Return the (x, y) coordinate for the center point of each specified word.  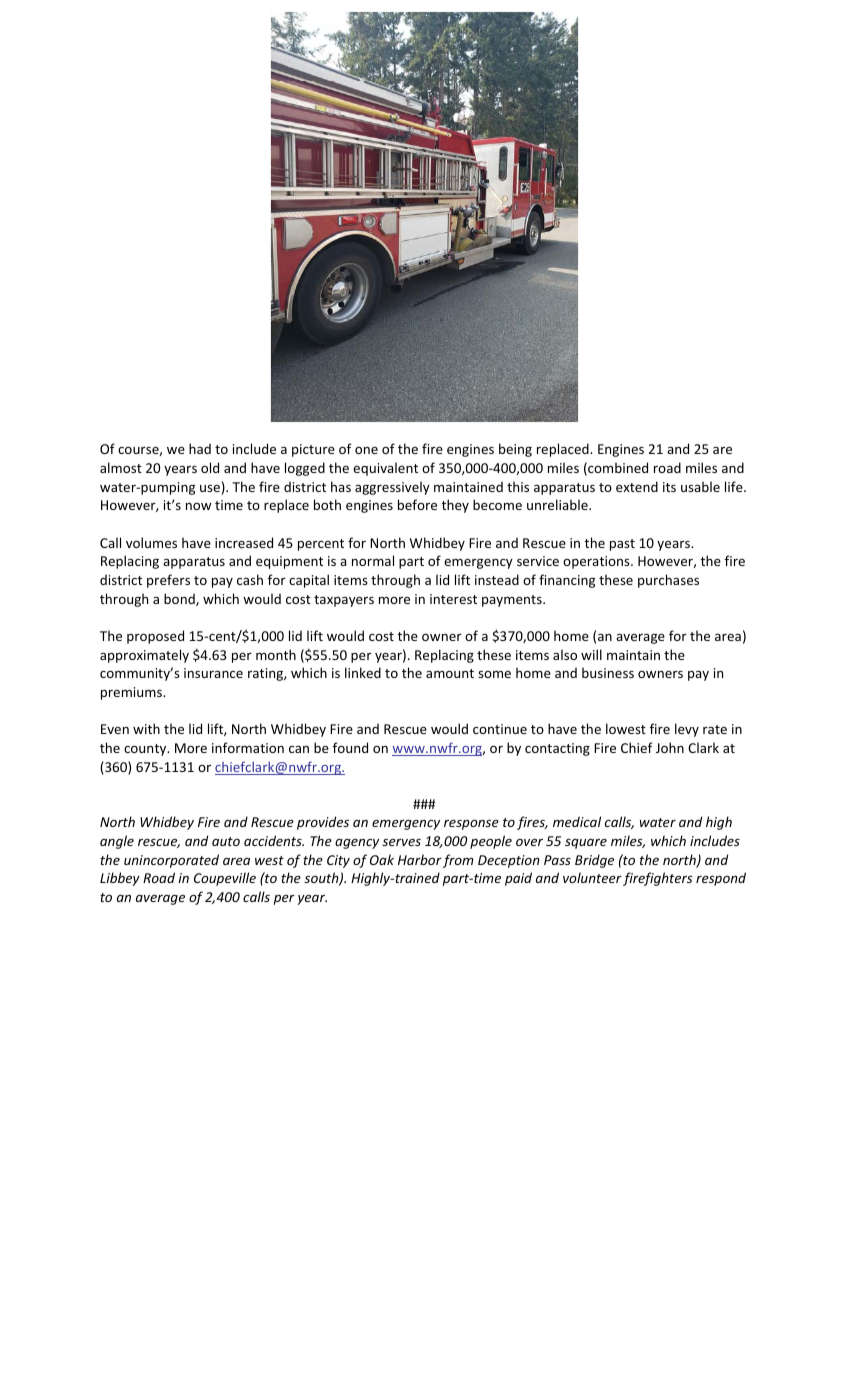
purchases (668, 581)
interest (453, 599)
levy (687, 730)
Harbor (420, 859)
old (210, 467)
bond (180, 599)
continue (500, 729)
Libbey (120, 879)
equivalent (385, 469)
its (669, 487)
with (146, 728)
